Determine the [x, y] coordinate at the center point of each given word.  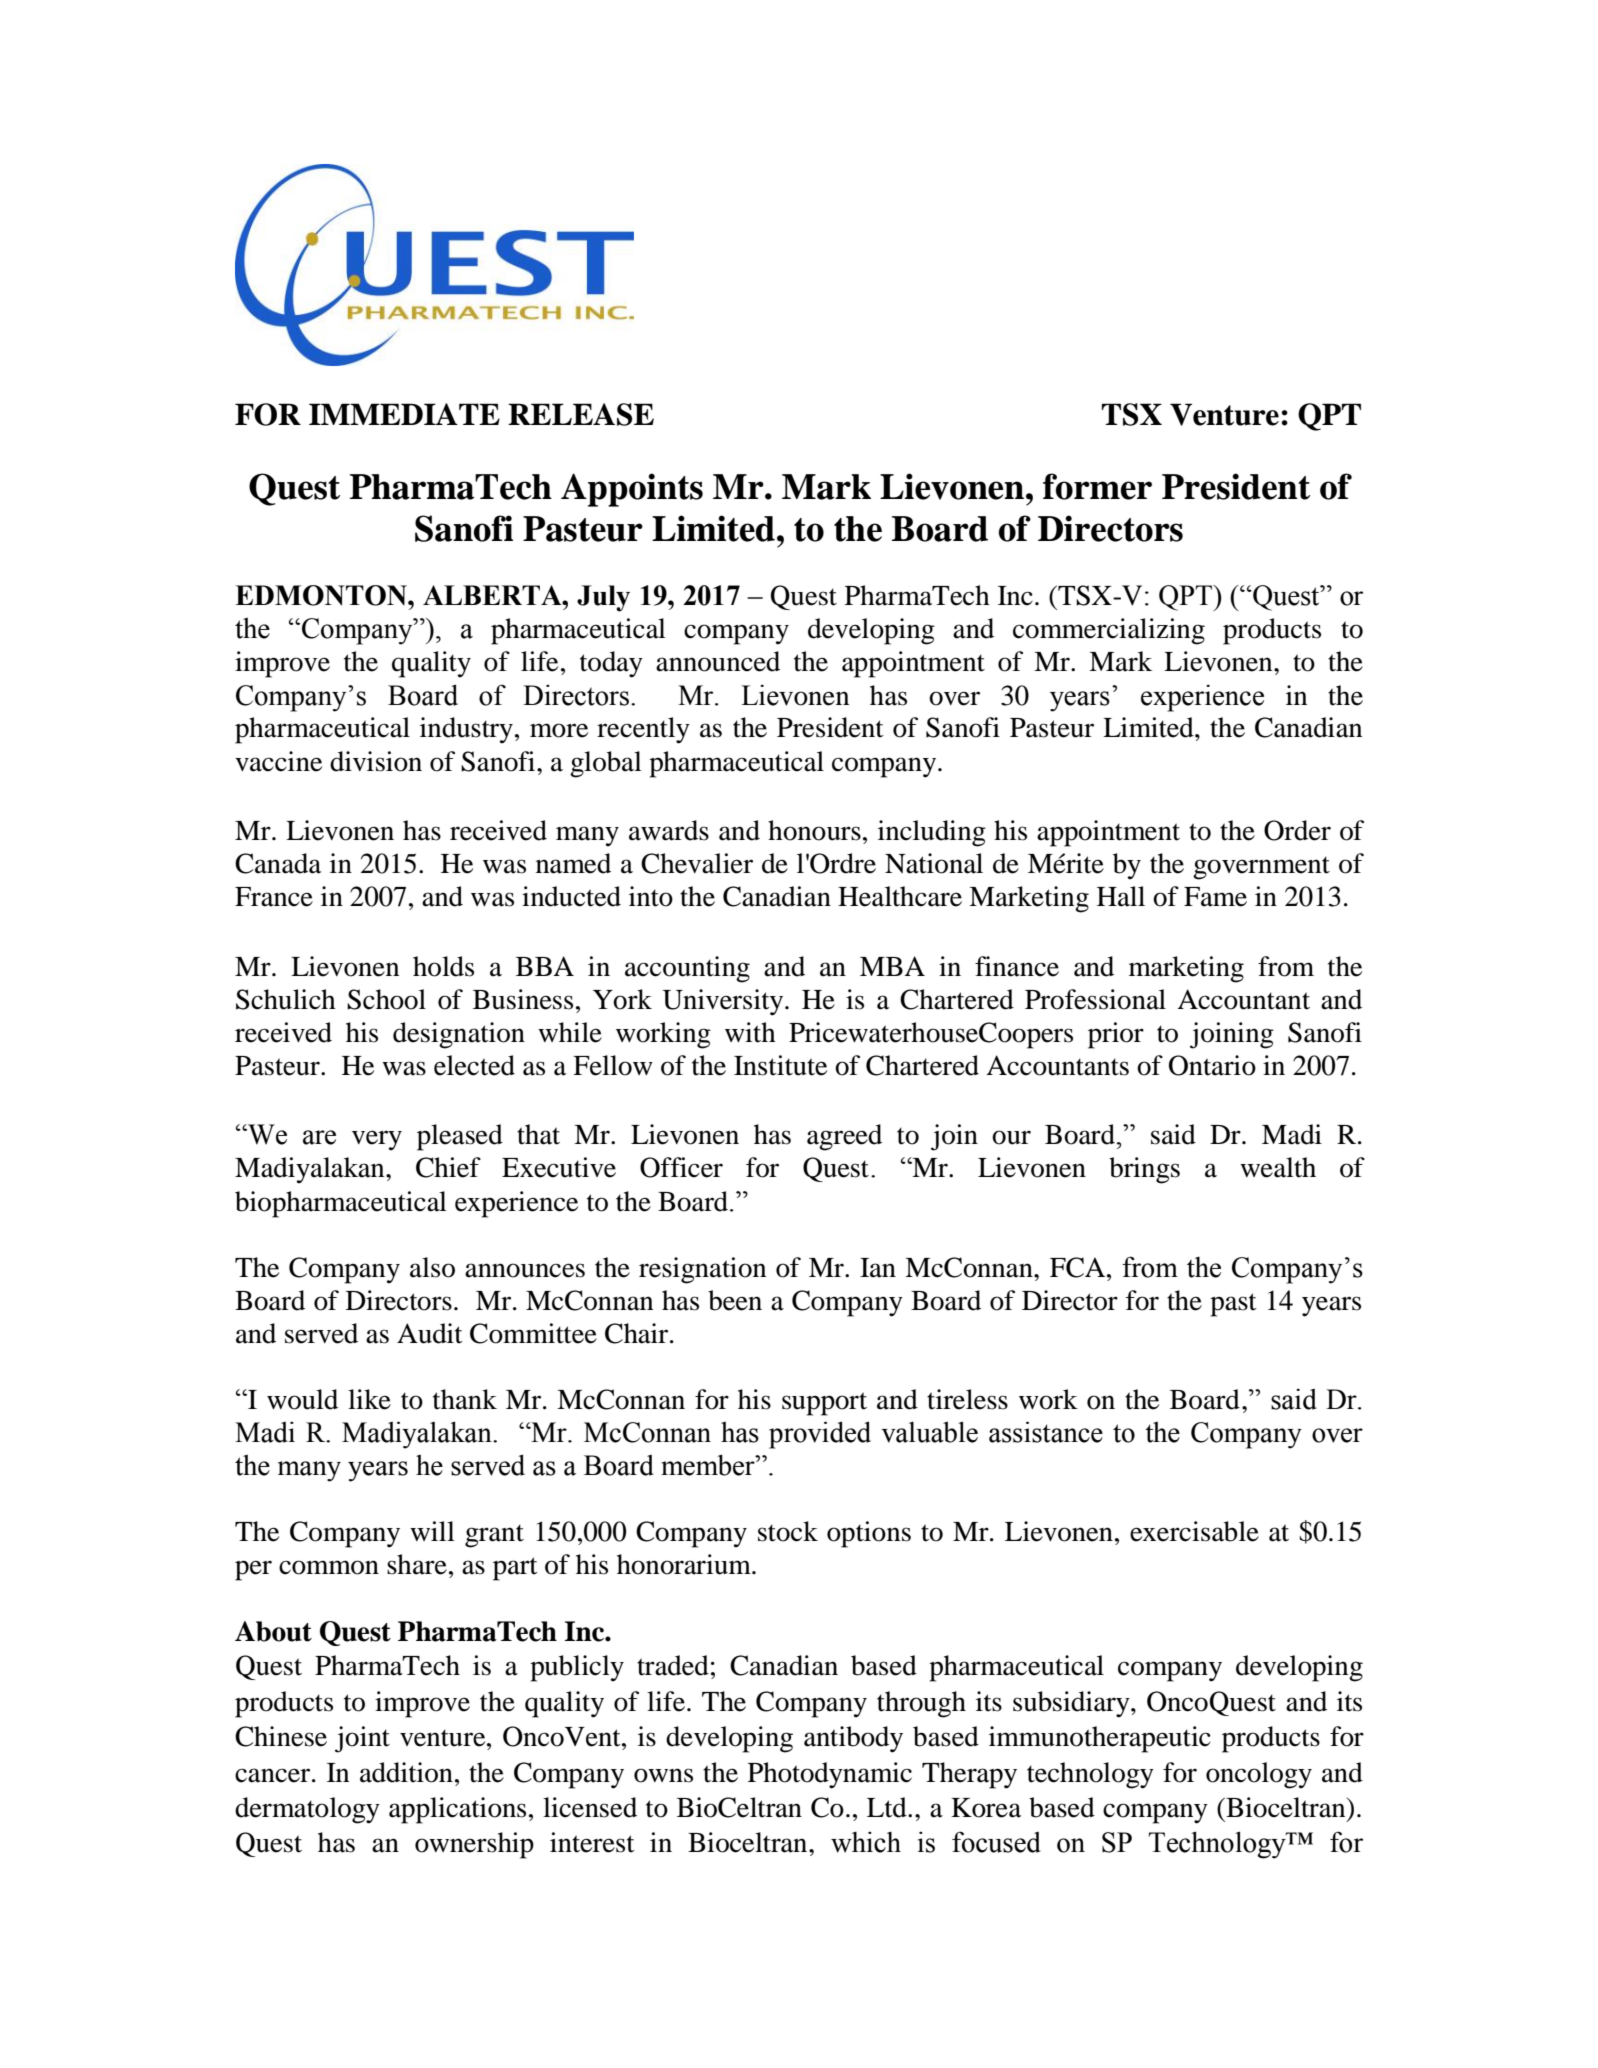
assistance [1046, 1432]
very [377, 1140]
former [1097, 486]
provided [820, 1435]
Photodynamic [830, 1775]
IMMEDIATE [404, 414]
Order [1297, 830]
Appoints [632, 490]
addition [406, 1772]
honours [814, 830]
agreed [844, 1137]
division [376, 761]
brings [1144, 1170]
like [369, 1399]
